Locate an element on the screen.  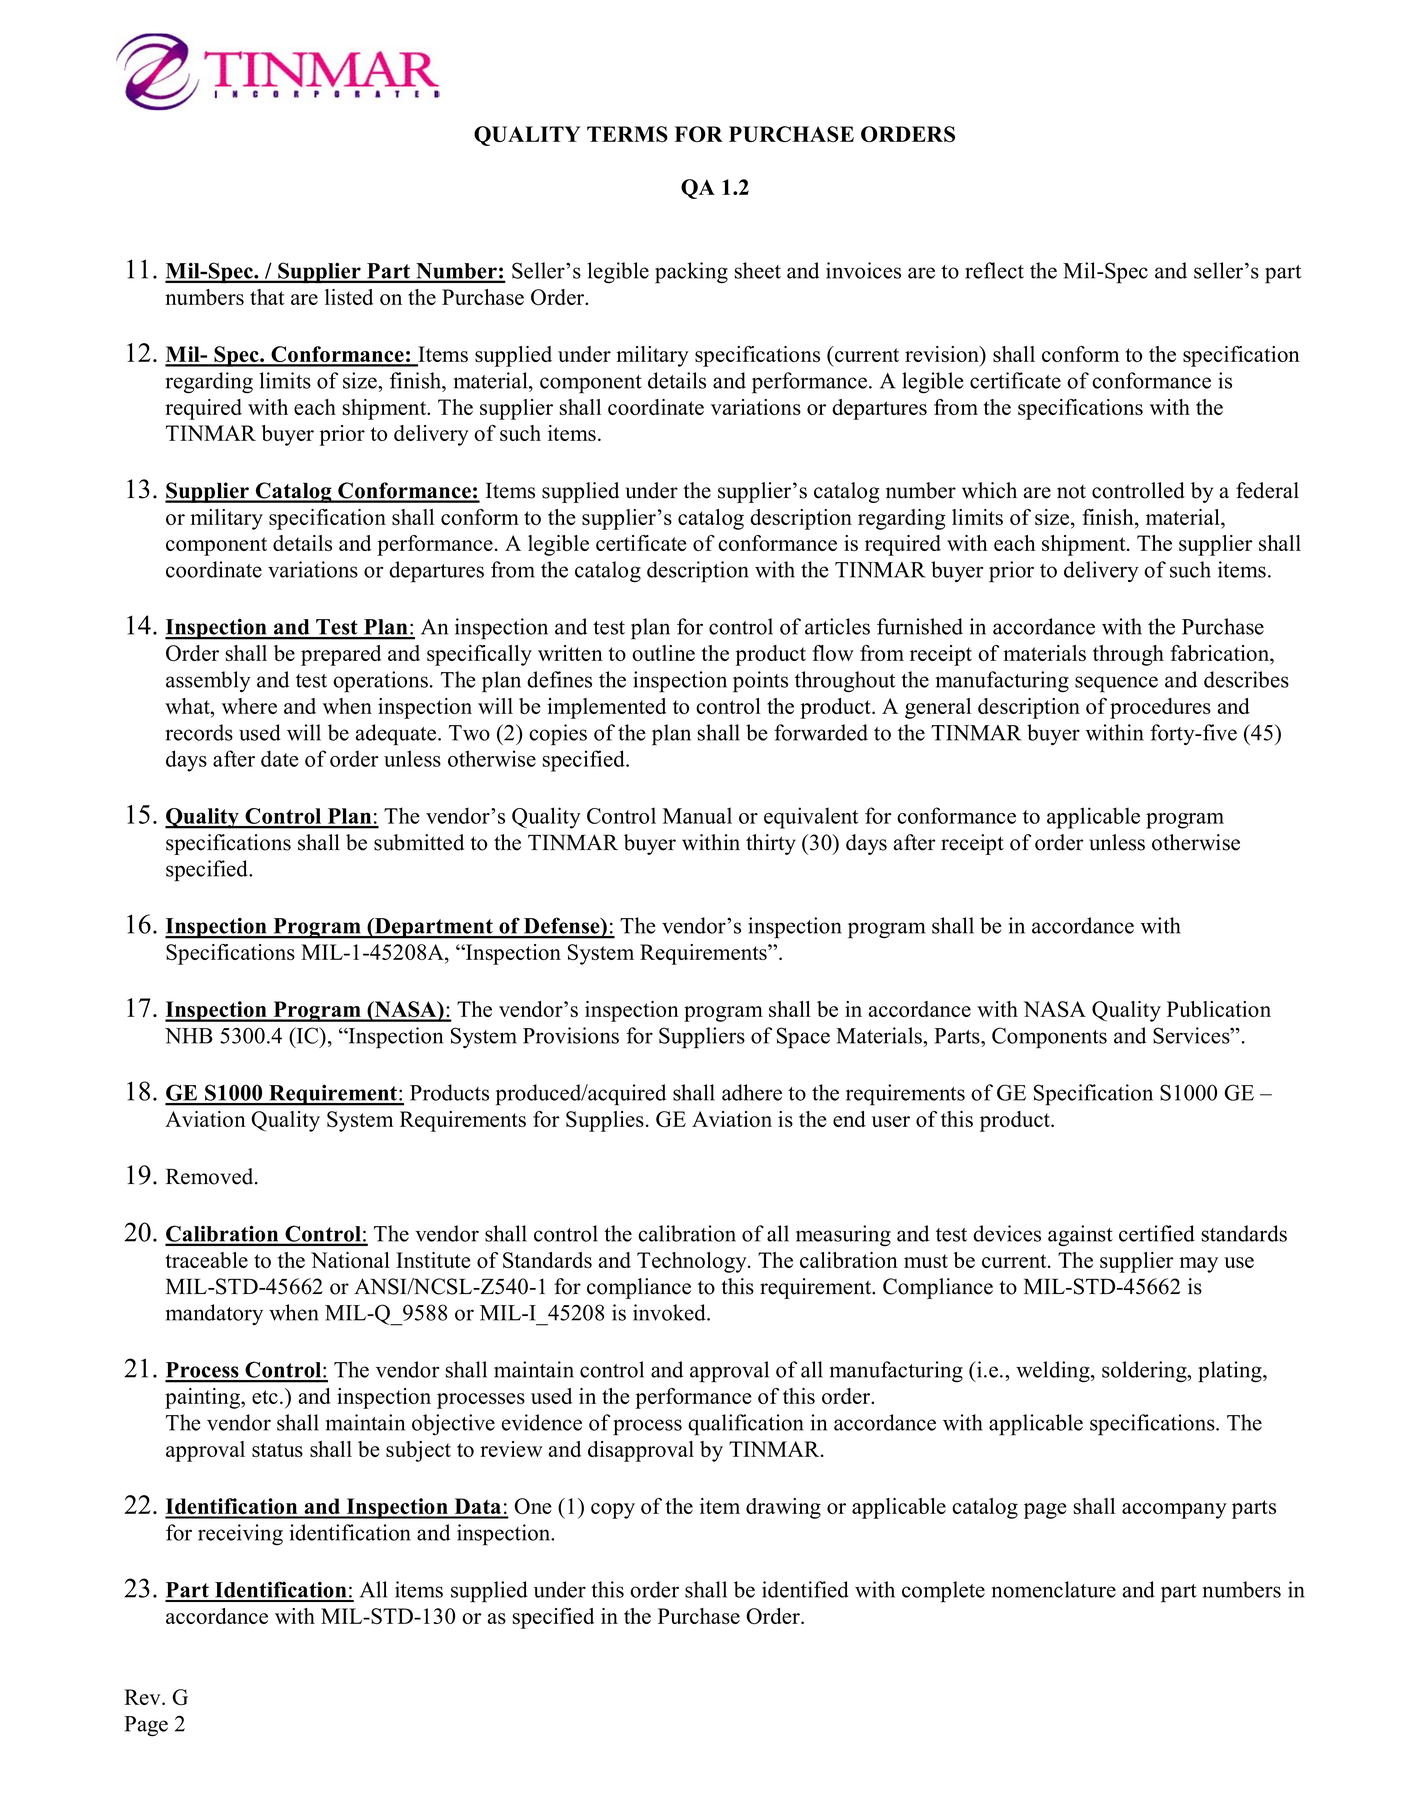
drawing is located at coordinates (783, 1508).
